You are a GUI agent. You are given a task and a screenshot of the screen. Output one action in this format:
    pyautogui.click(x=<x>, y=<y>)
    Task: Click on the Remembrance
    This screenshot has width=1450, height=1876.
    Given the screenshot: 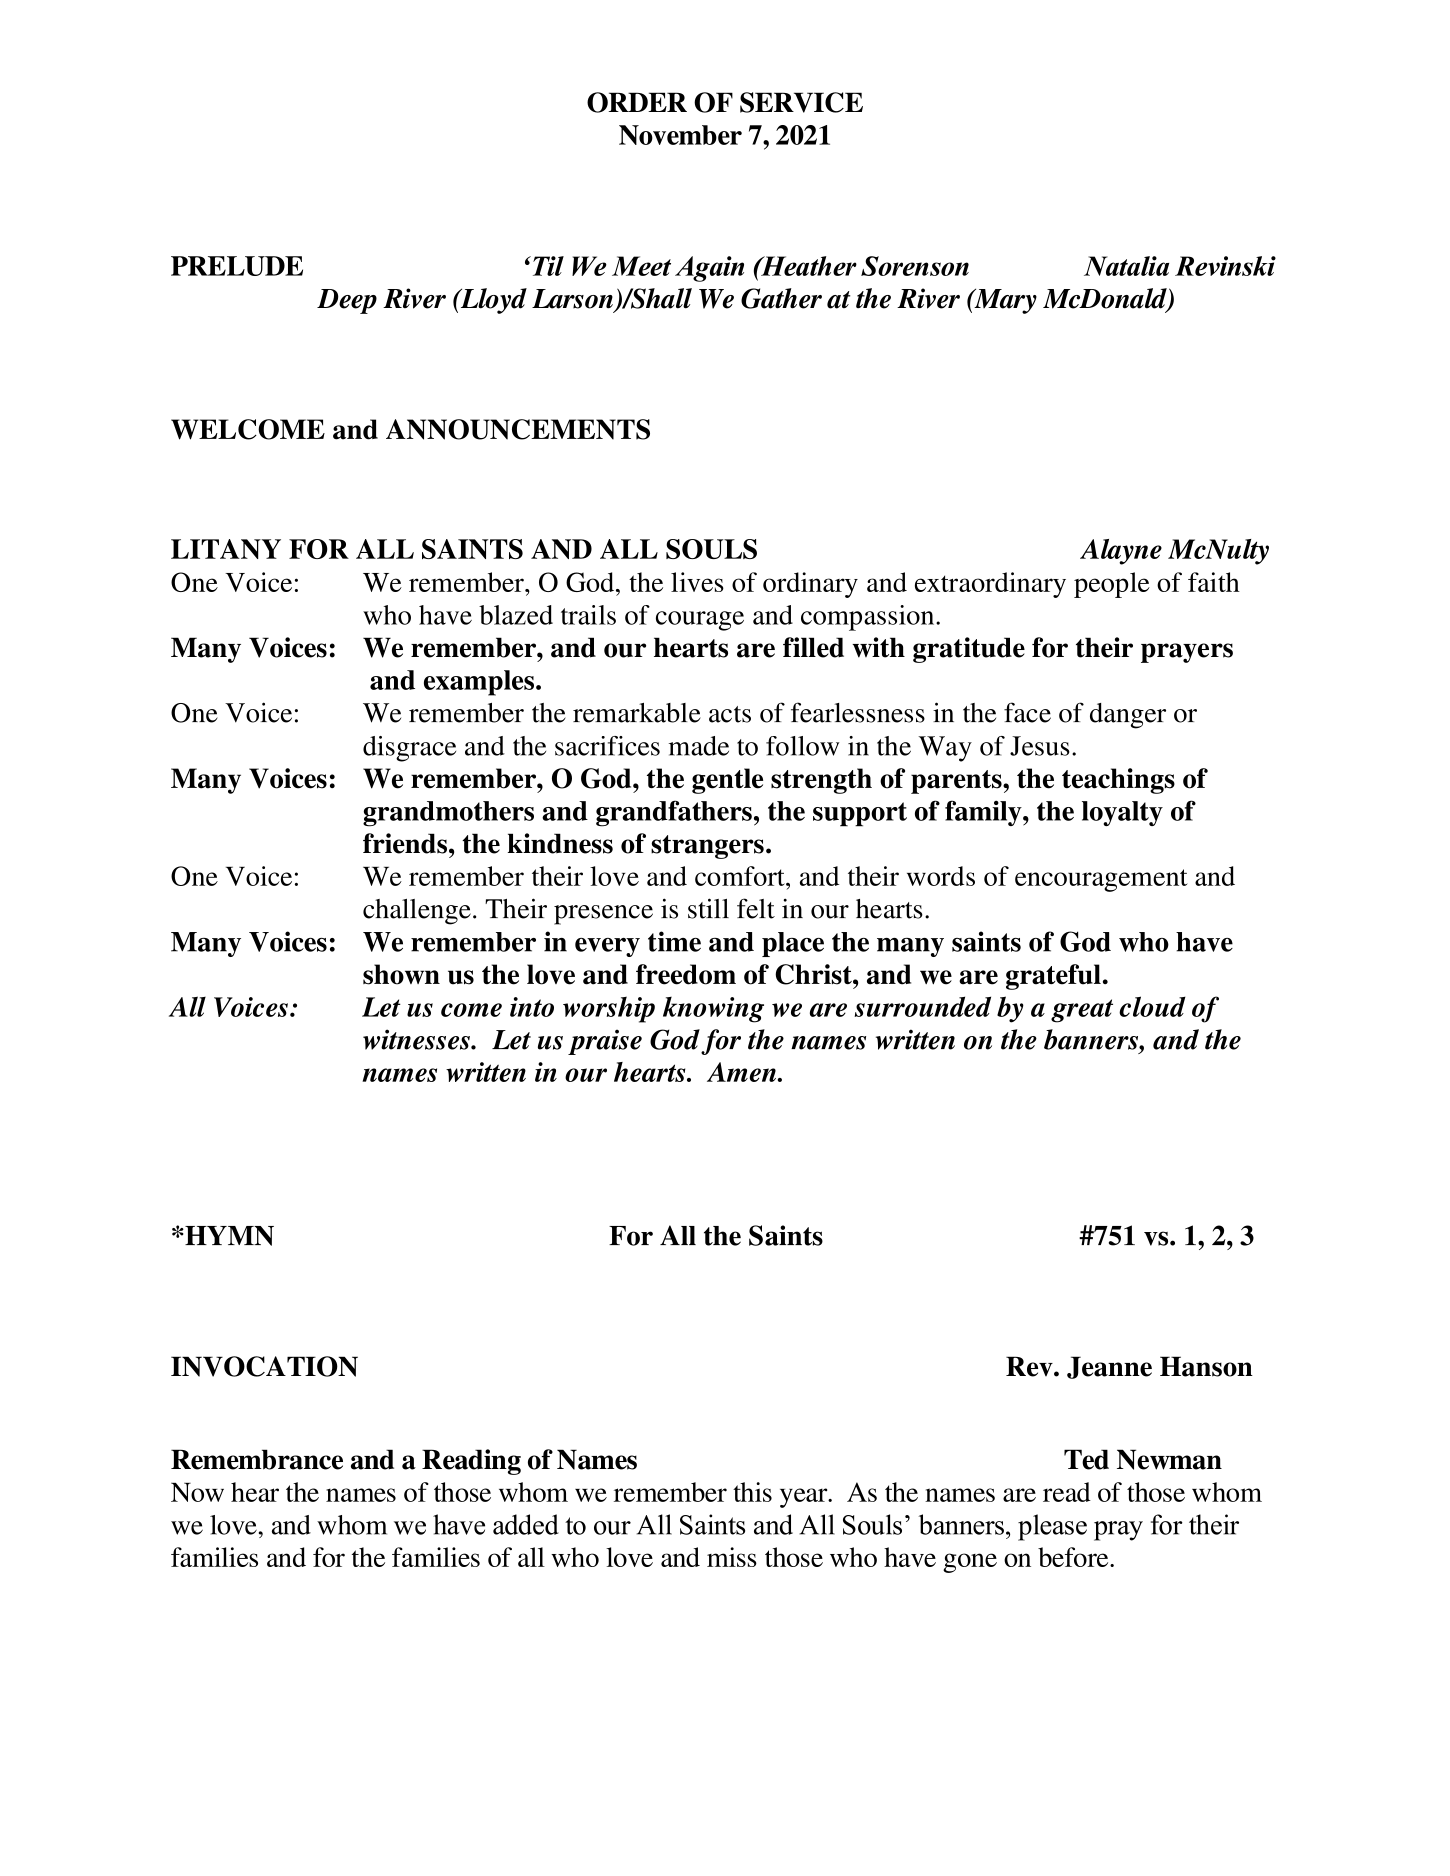 What is the action you would take?
    pyautogui.click(x=257, y=1459)
